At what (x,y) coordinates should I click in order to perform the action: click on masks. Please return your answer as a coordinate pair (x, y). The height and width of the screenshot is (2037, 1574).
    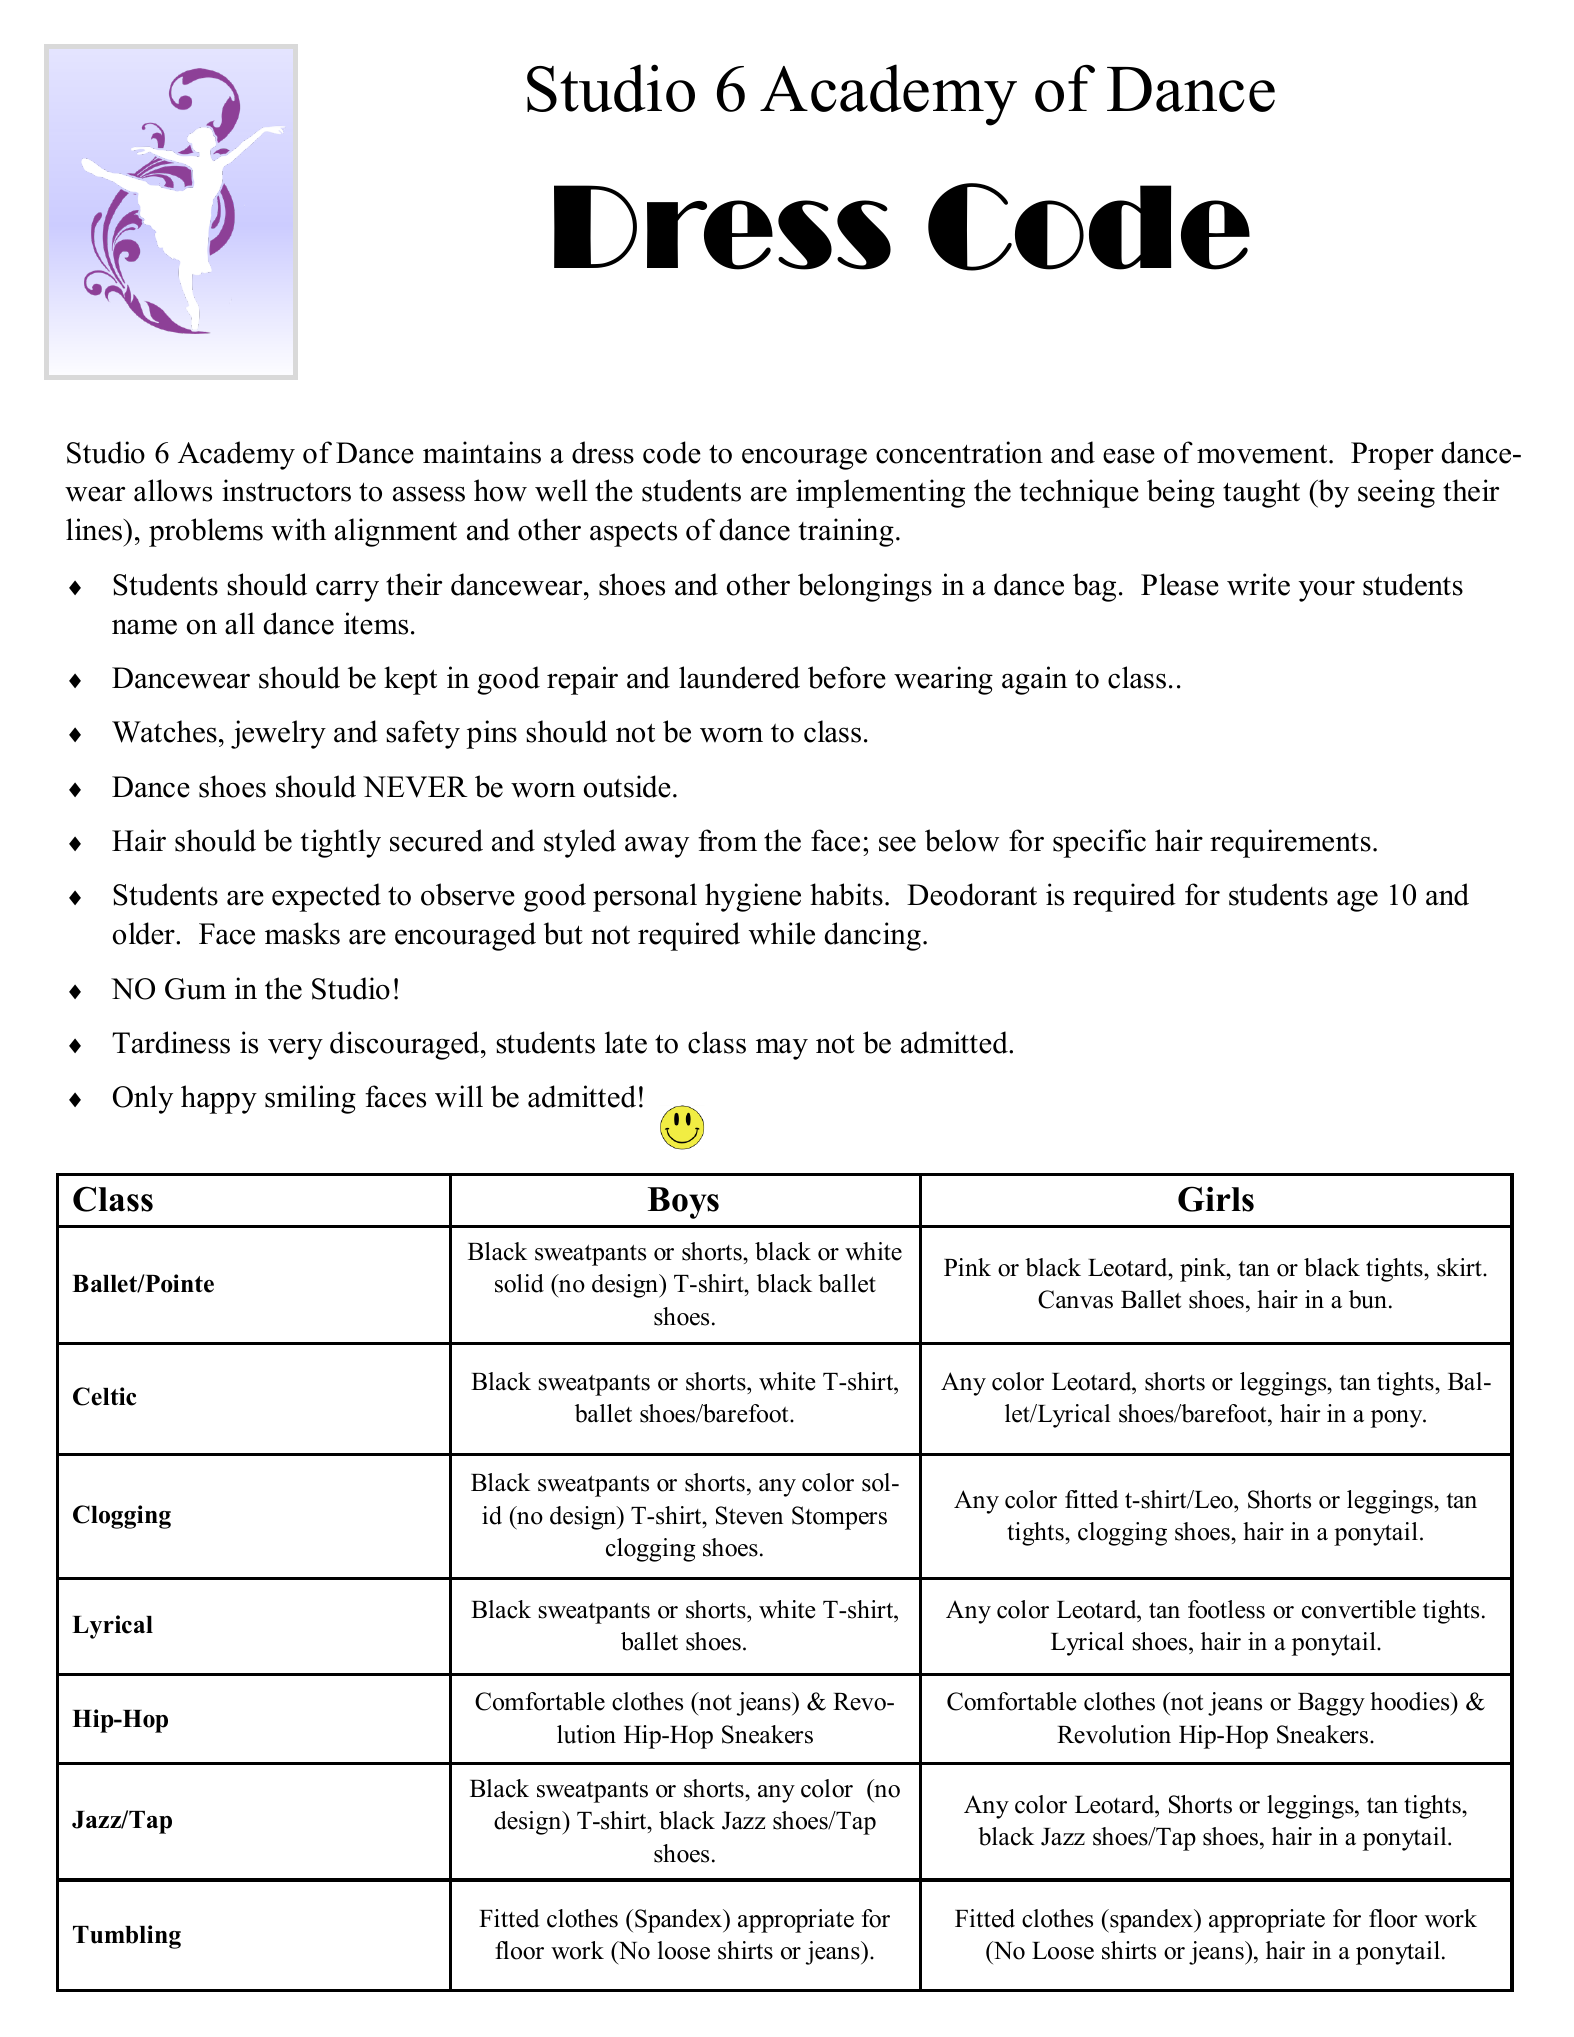
    Looking at the image, I should click on (302, 933).
